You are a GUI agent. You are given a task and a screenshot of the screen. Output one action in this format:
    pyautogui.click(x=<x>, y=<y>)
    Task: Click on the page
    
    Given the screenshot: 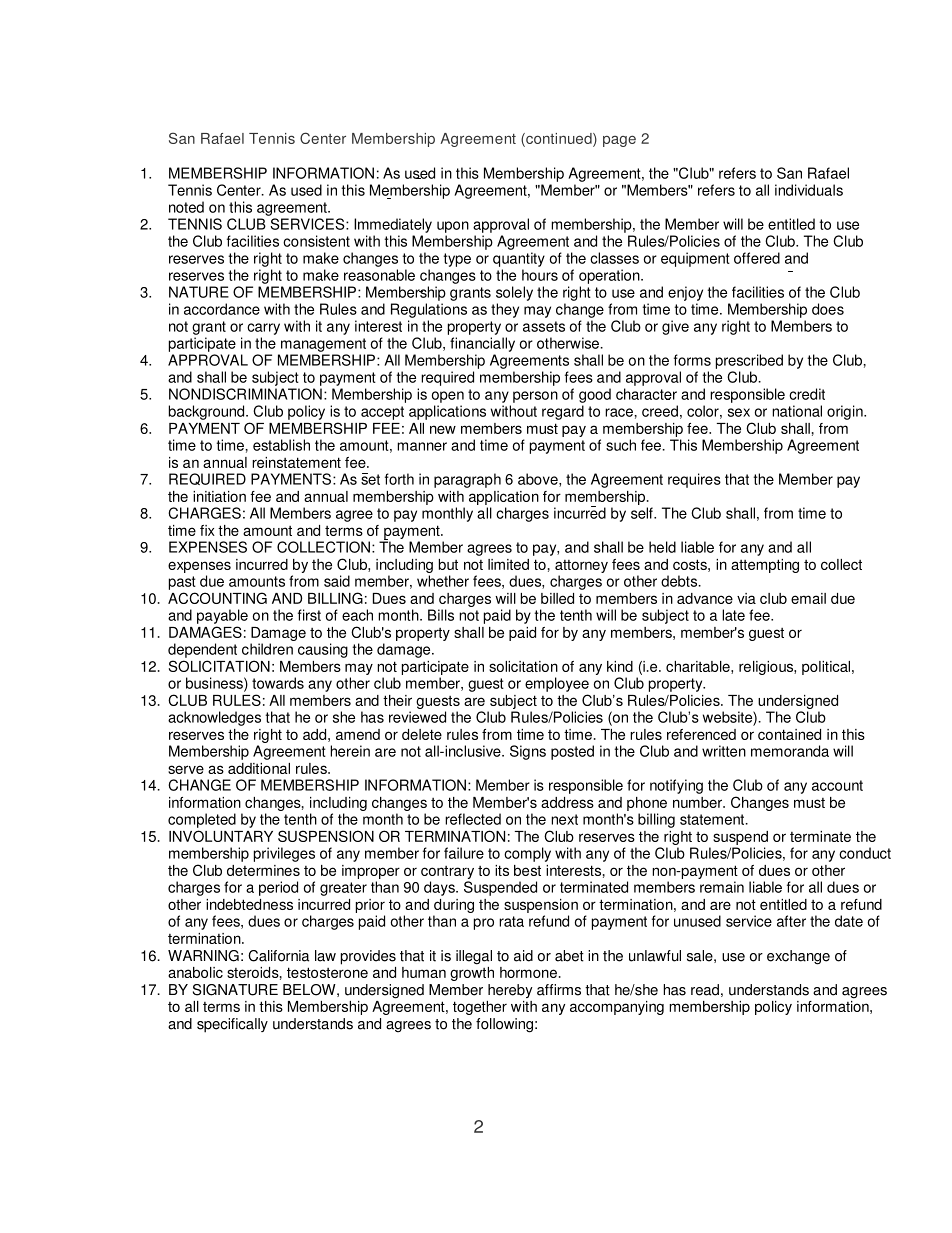 What is the action you would take?
    pyautogui.click(x=619, y=141)
